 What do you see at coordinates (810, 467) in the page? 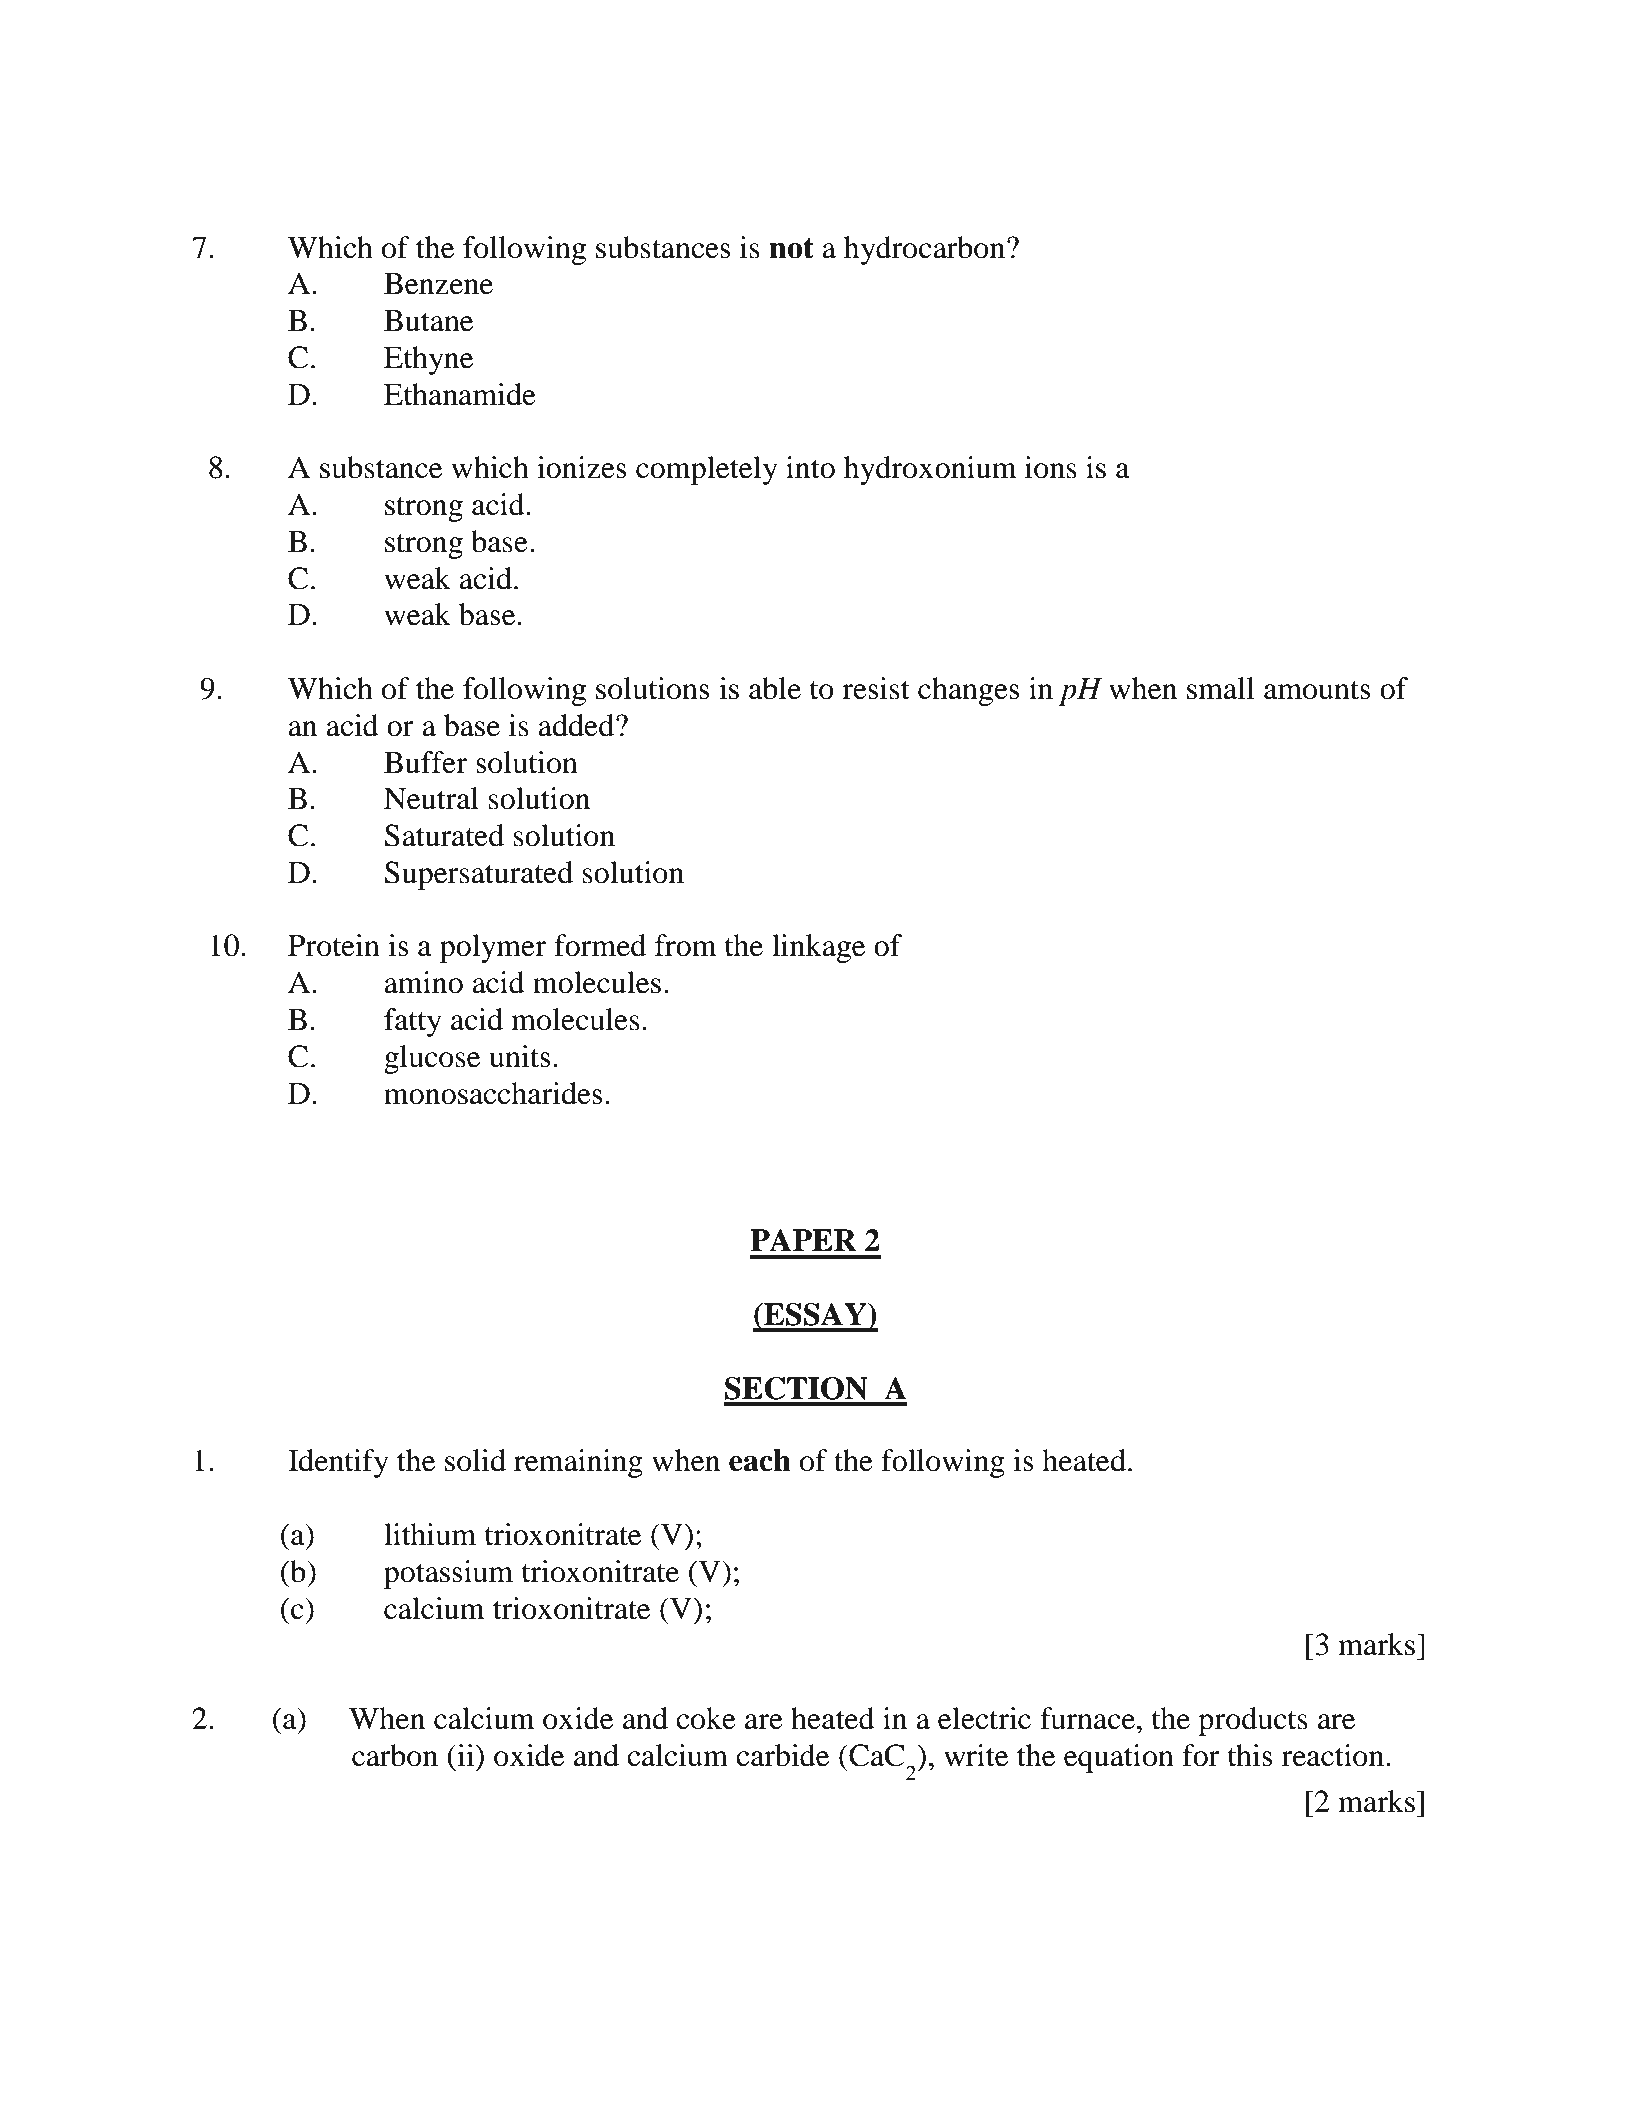
I see `into` at bounding box center [810, 467].
